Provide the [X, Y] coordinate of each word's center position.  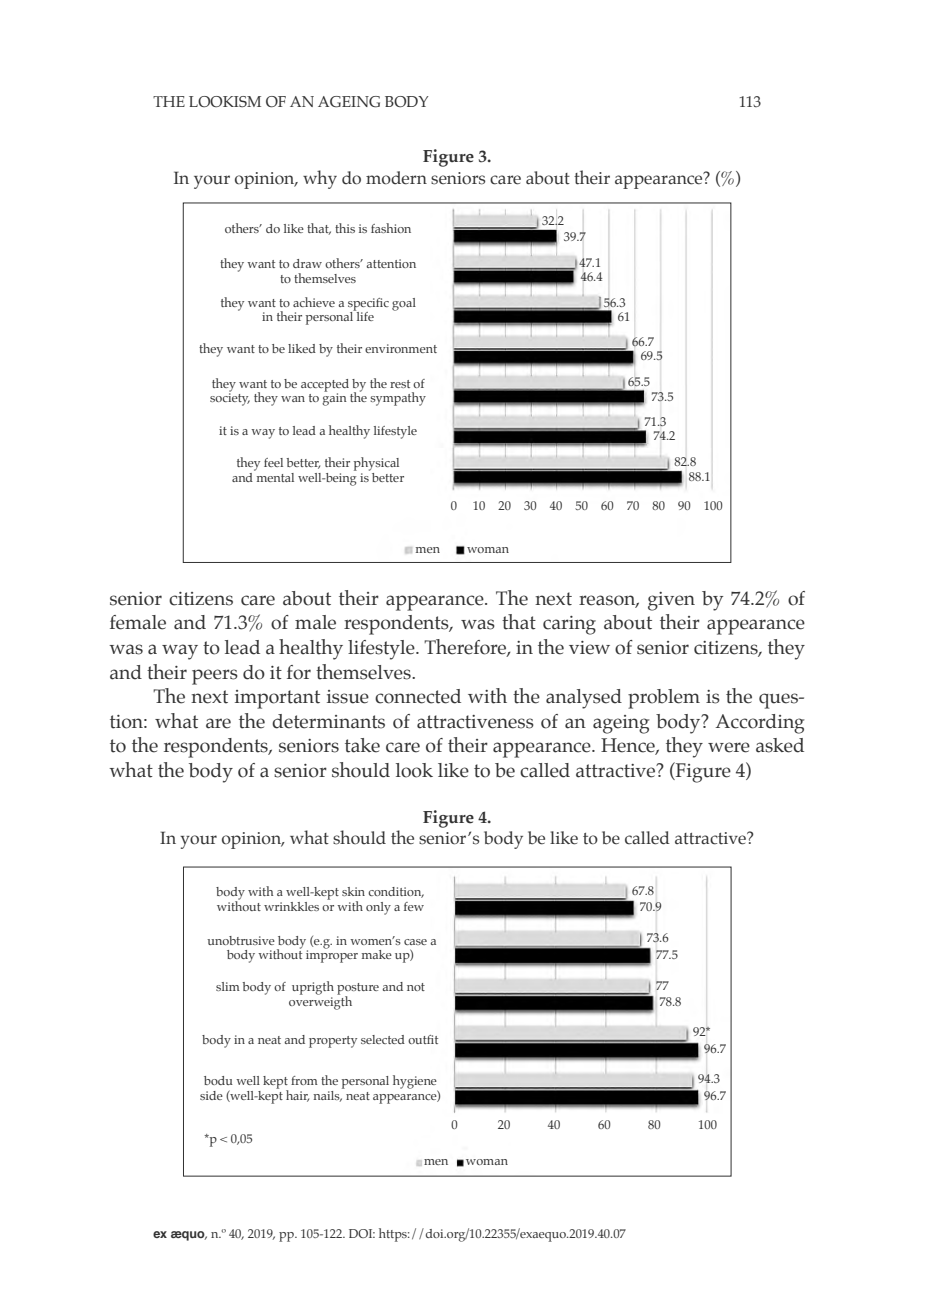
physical [376, 464]
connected [418, 696]
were [729, 747]
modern [396, 178]
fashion [391, 228]
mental [274, 476]
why [320, 179]
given [671, 601]
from [304, 1080]
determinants [328, 721]
